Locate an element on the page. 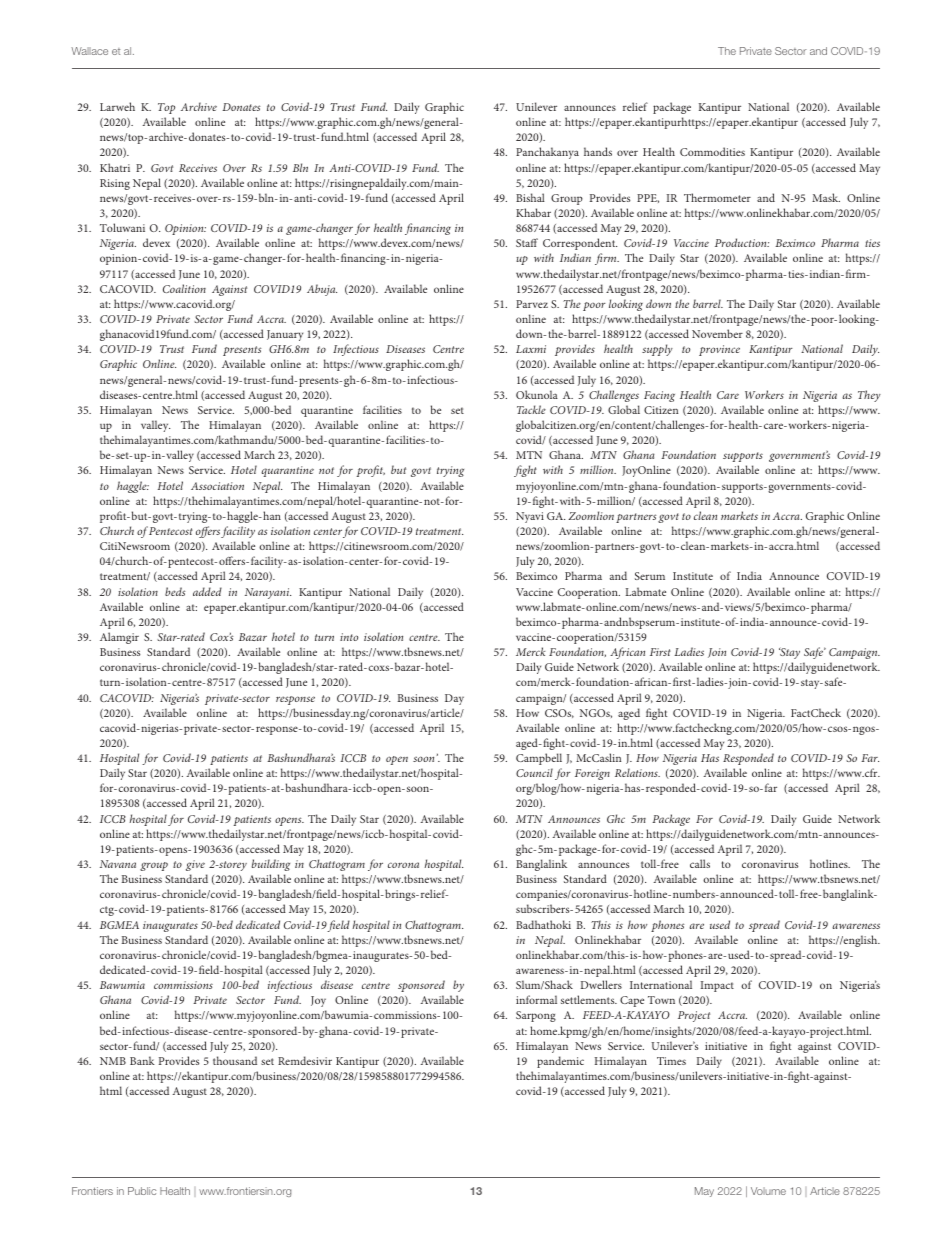  calls is located at coordinates (700, 863).
